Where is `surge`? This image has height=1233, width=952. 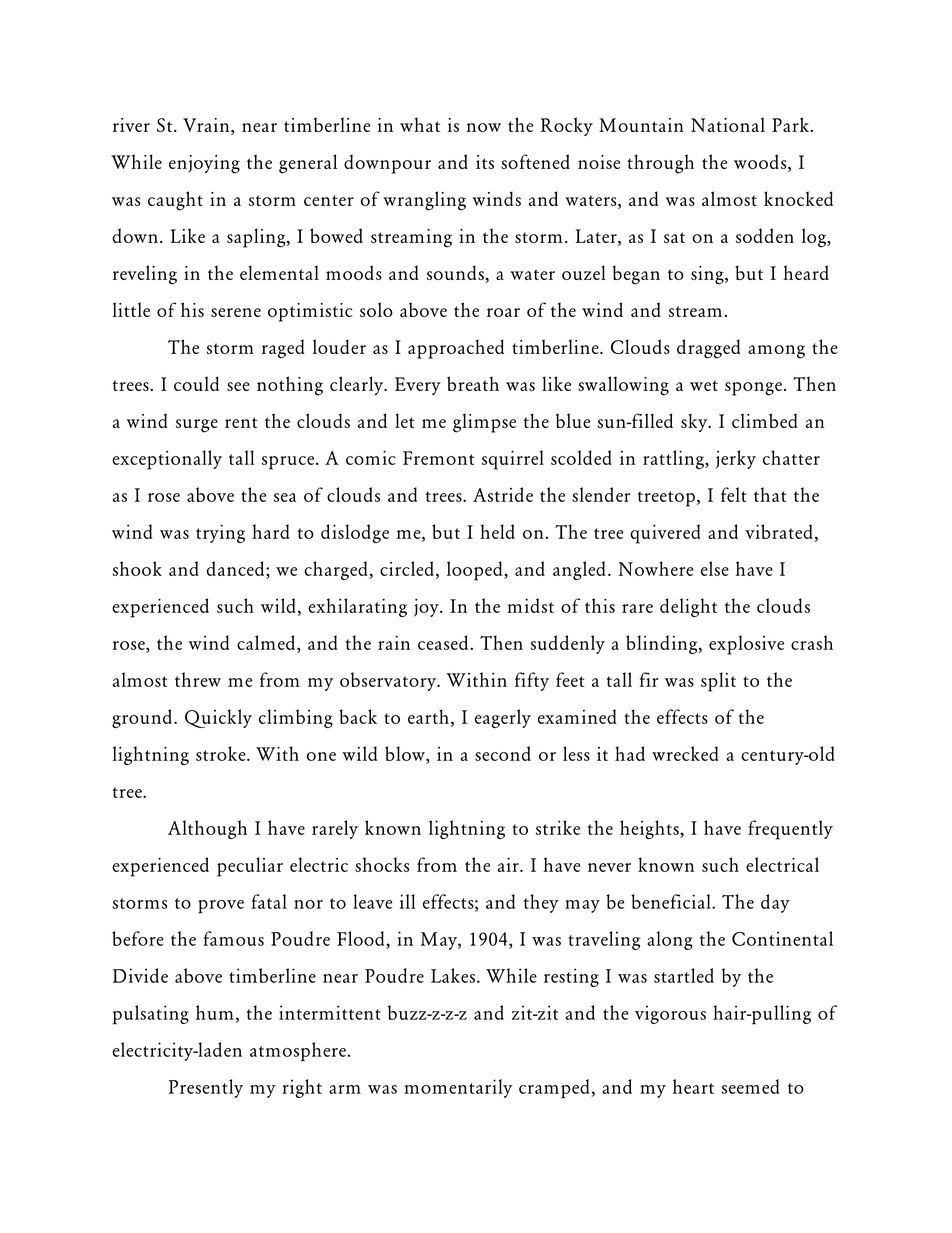 surge is located at coordinates (197, 426).
